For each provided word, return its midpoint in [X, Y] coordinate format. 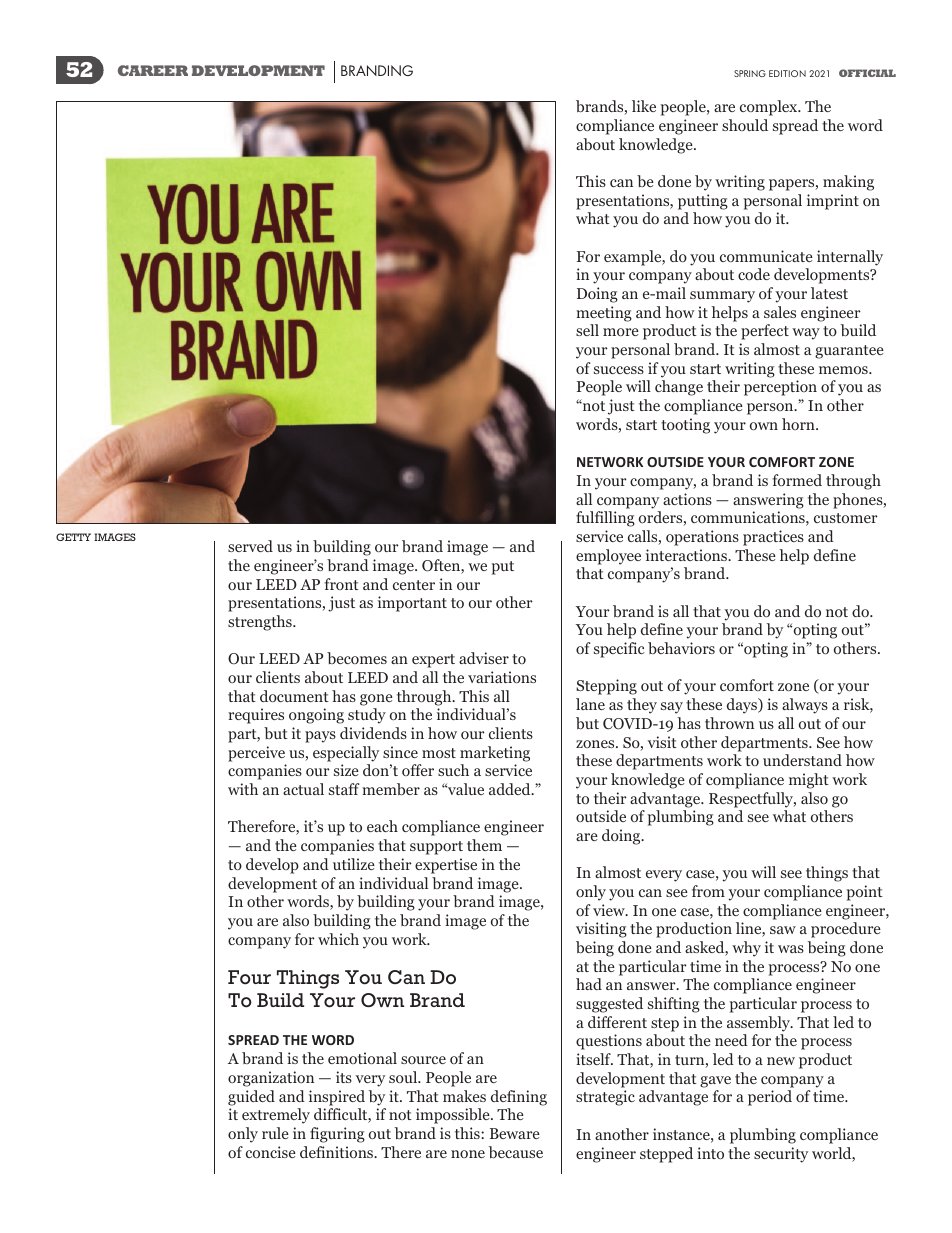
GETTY [73, 537]
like [644, 106]
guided [251, 1098]
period [770, 1098]
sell [587, 330]
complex [770, 108]
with [243, 789]
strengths [261, 623]
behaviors [681, 648]
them [484, 845]
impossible [454, 1116]
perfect [765, 332]
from [708, 891]
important [412, 604]
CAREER [153, 70]
